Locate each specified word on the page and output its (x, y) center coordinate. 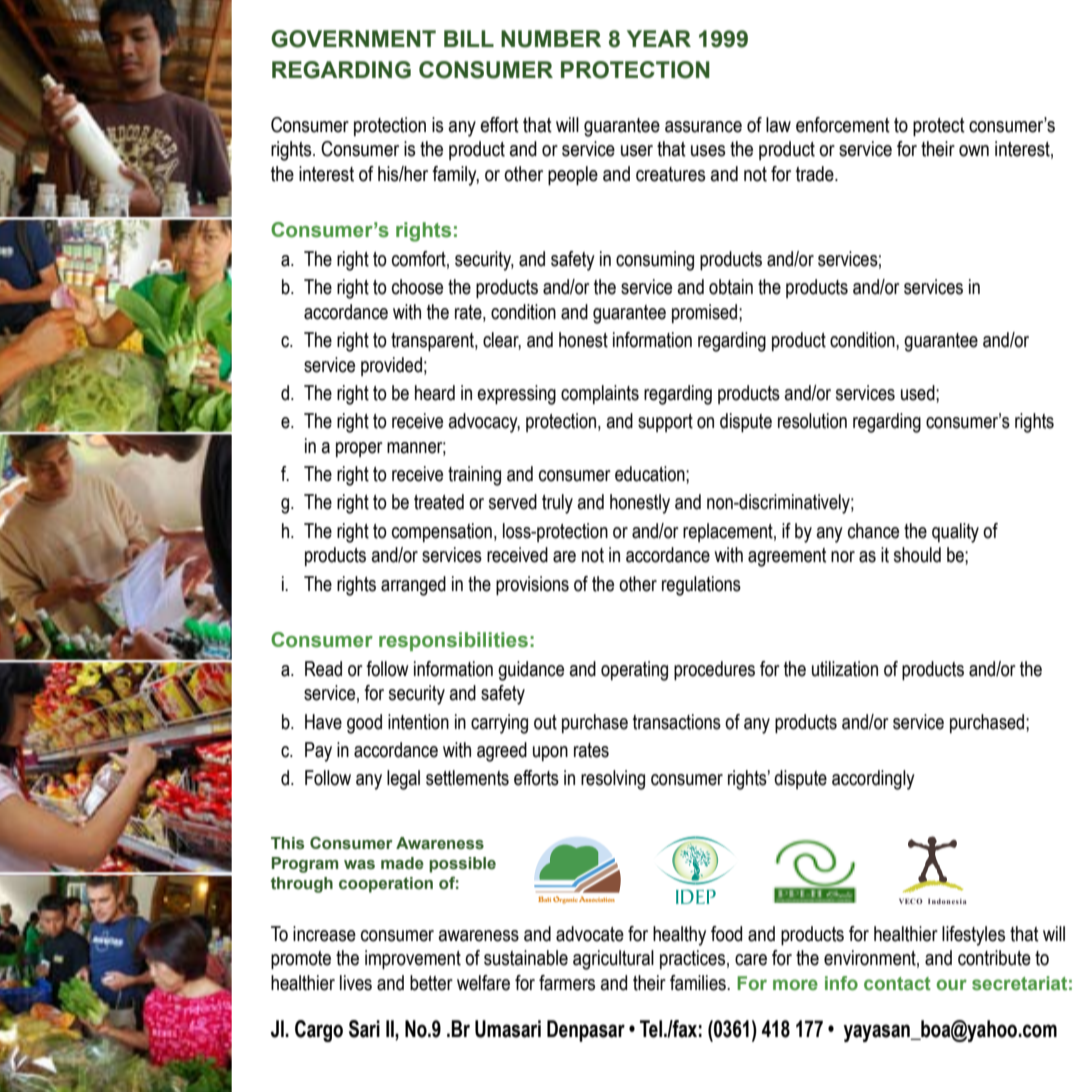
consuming (655, 261)
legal (403, 780)
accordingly (873, 780)
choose (417, 287)
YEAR (659, 38)
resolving (613, 780)
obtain (731, 287)
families (699, 983)
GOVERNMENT (353, 39)
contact (897, 984)
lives (356, 983)
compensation (442, 532)
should (917, 555)
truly (557, 504)
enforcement (843, 125)
